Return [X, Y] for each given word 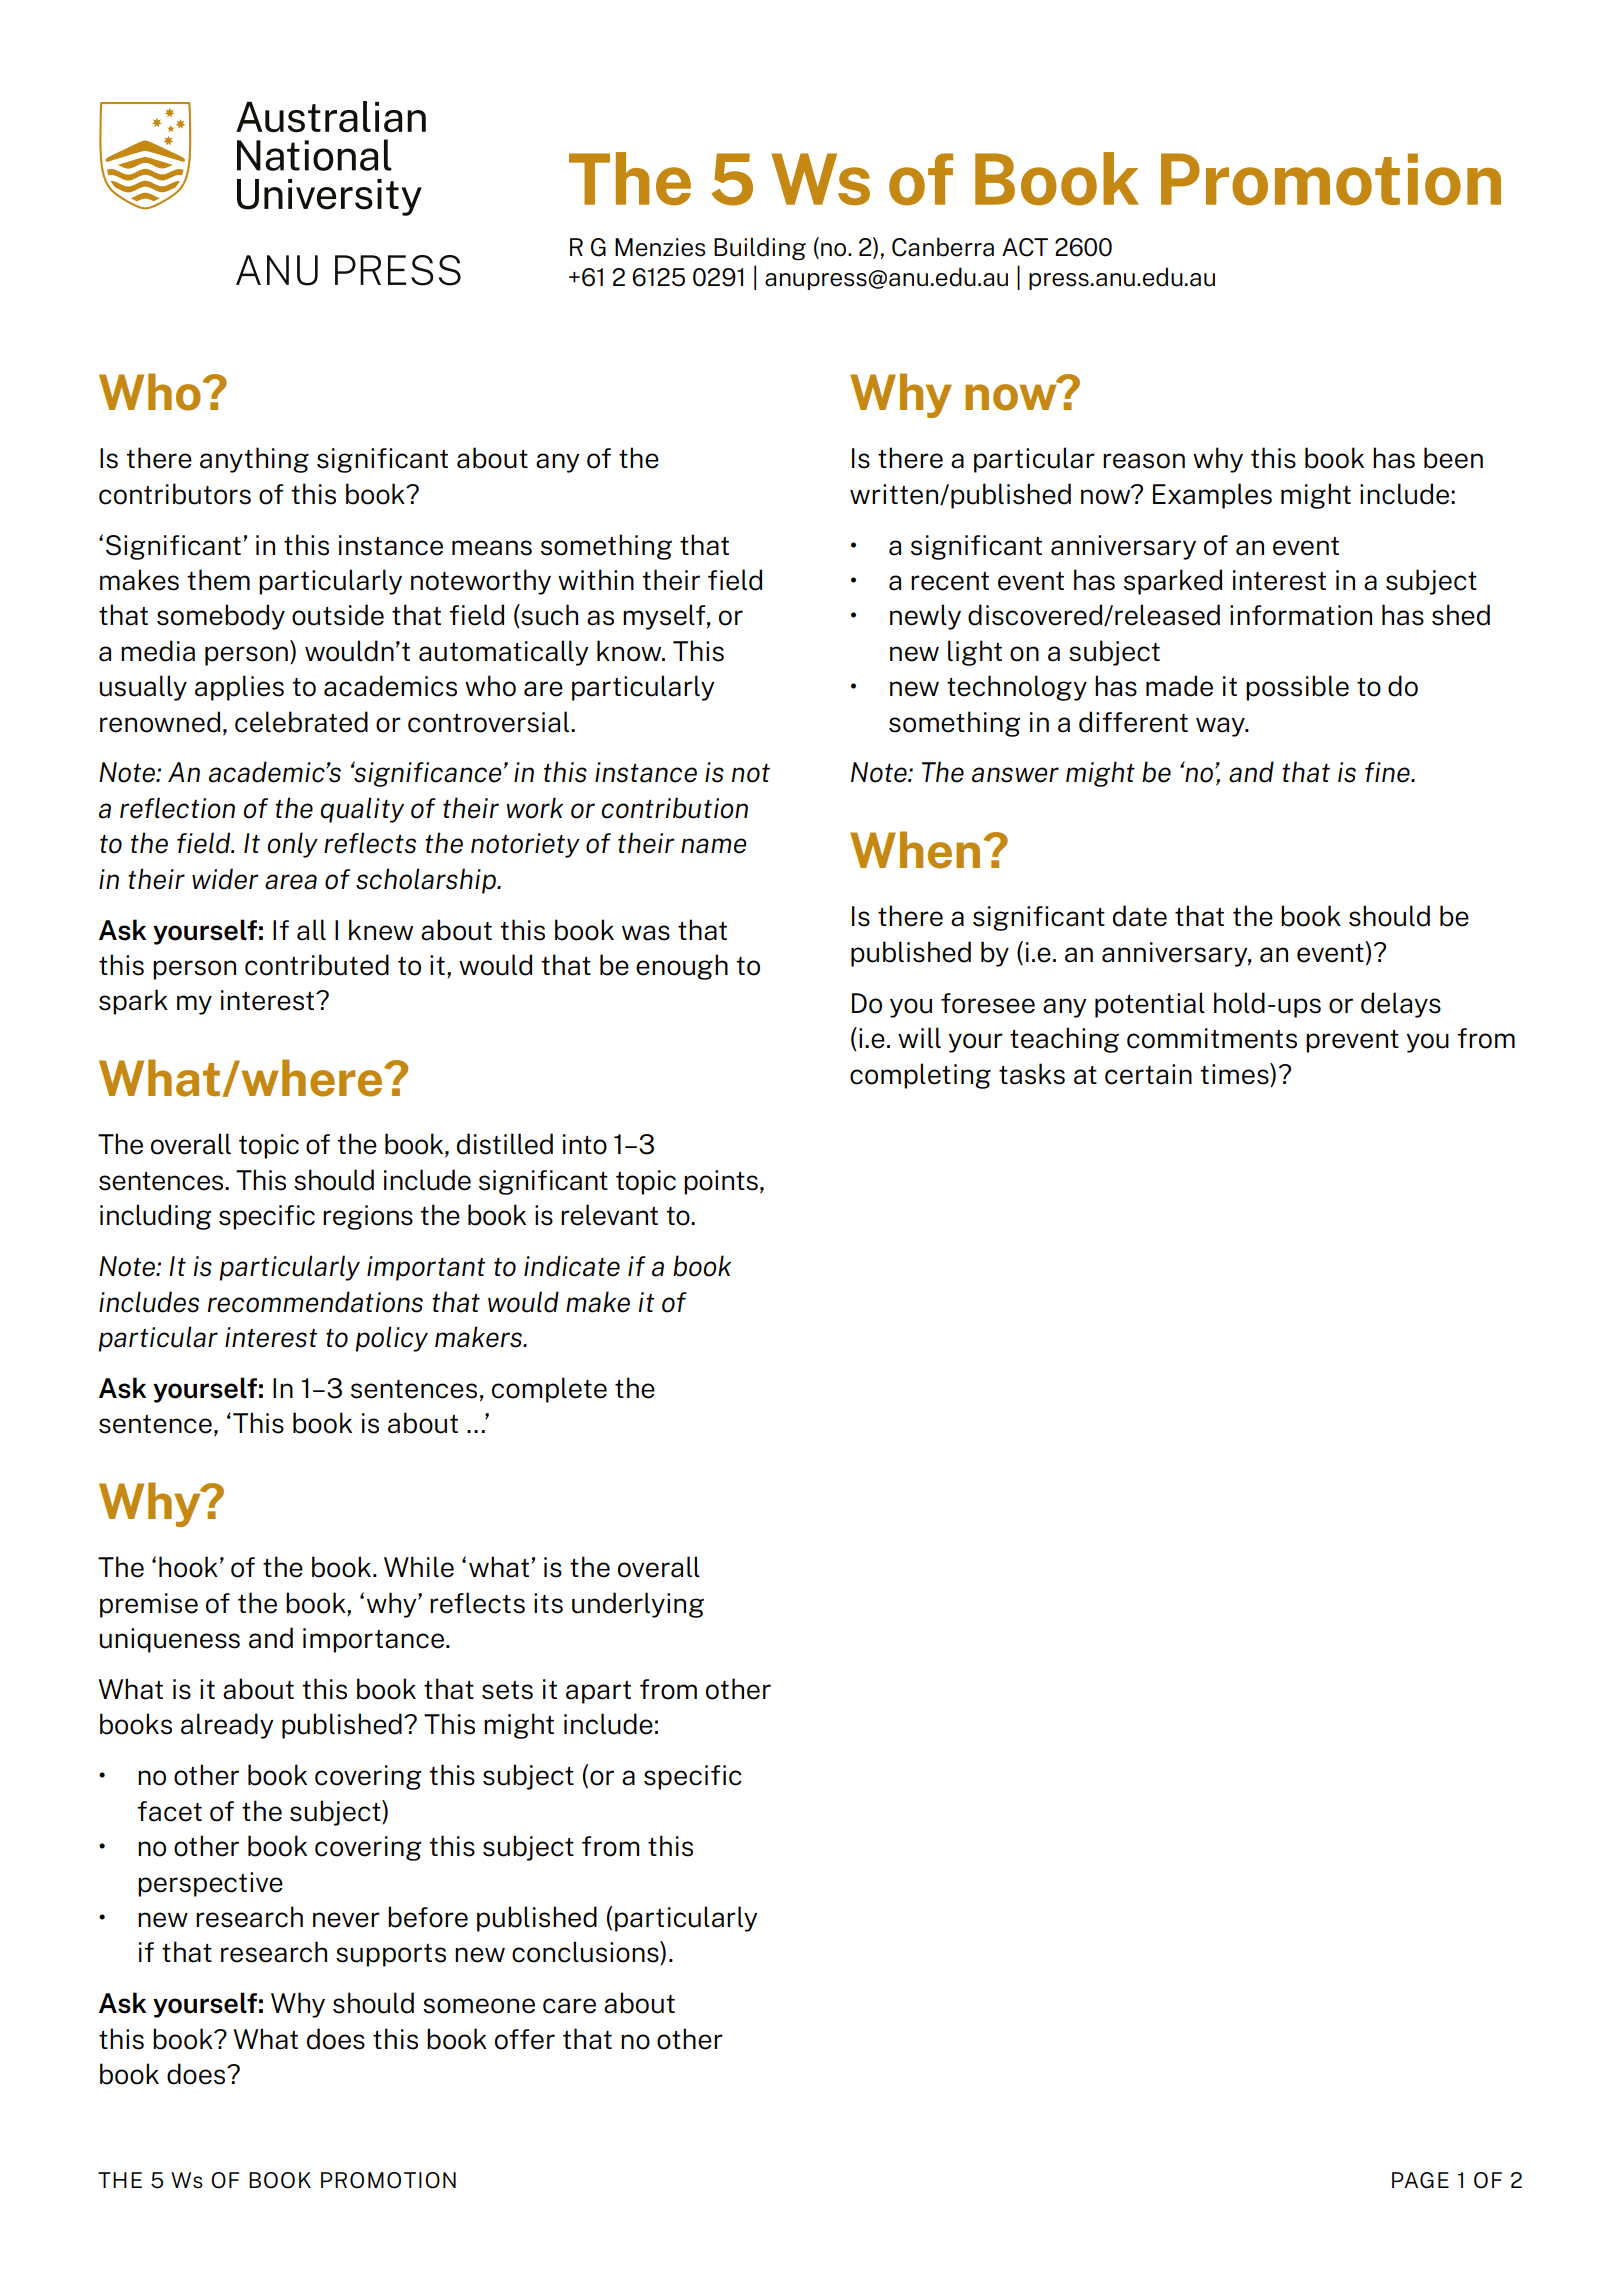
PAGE [1420, 2180]
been [1453, 458]
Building [760, 249]
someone [479, 2006]
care [569, 2006]
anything [254, 460]
